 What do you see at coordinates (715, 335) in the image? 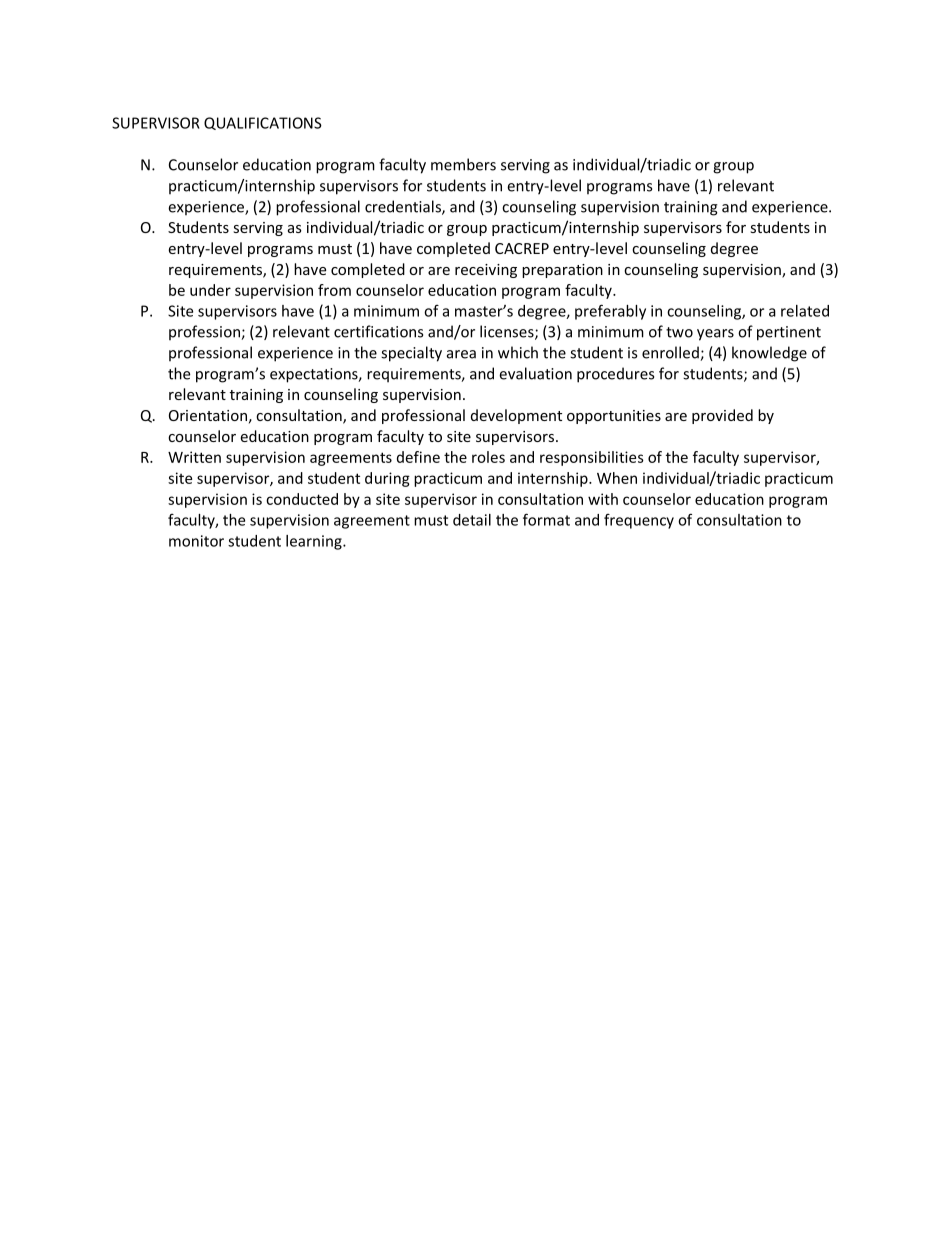
I see `years` at bounding box center [715, 335].
